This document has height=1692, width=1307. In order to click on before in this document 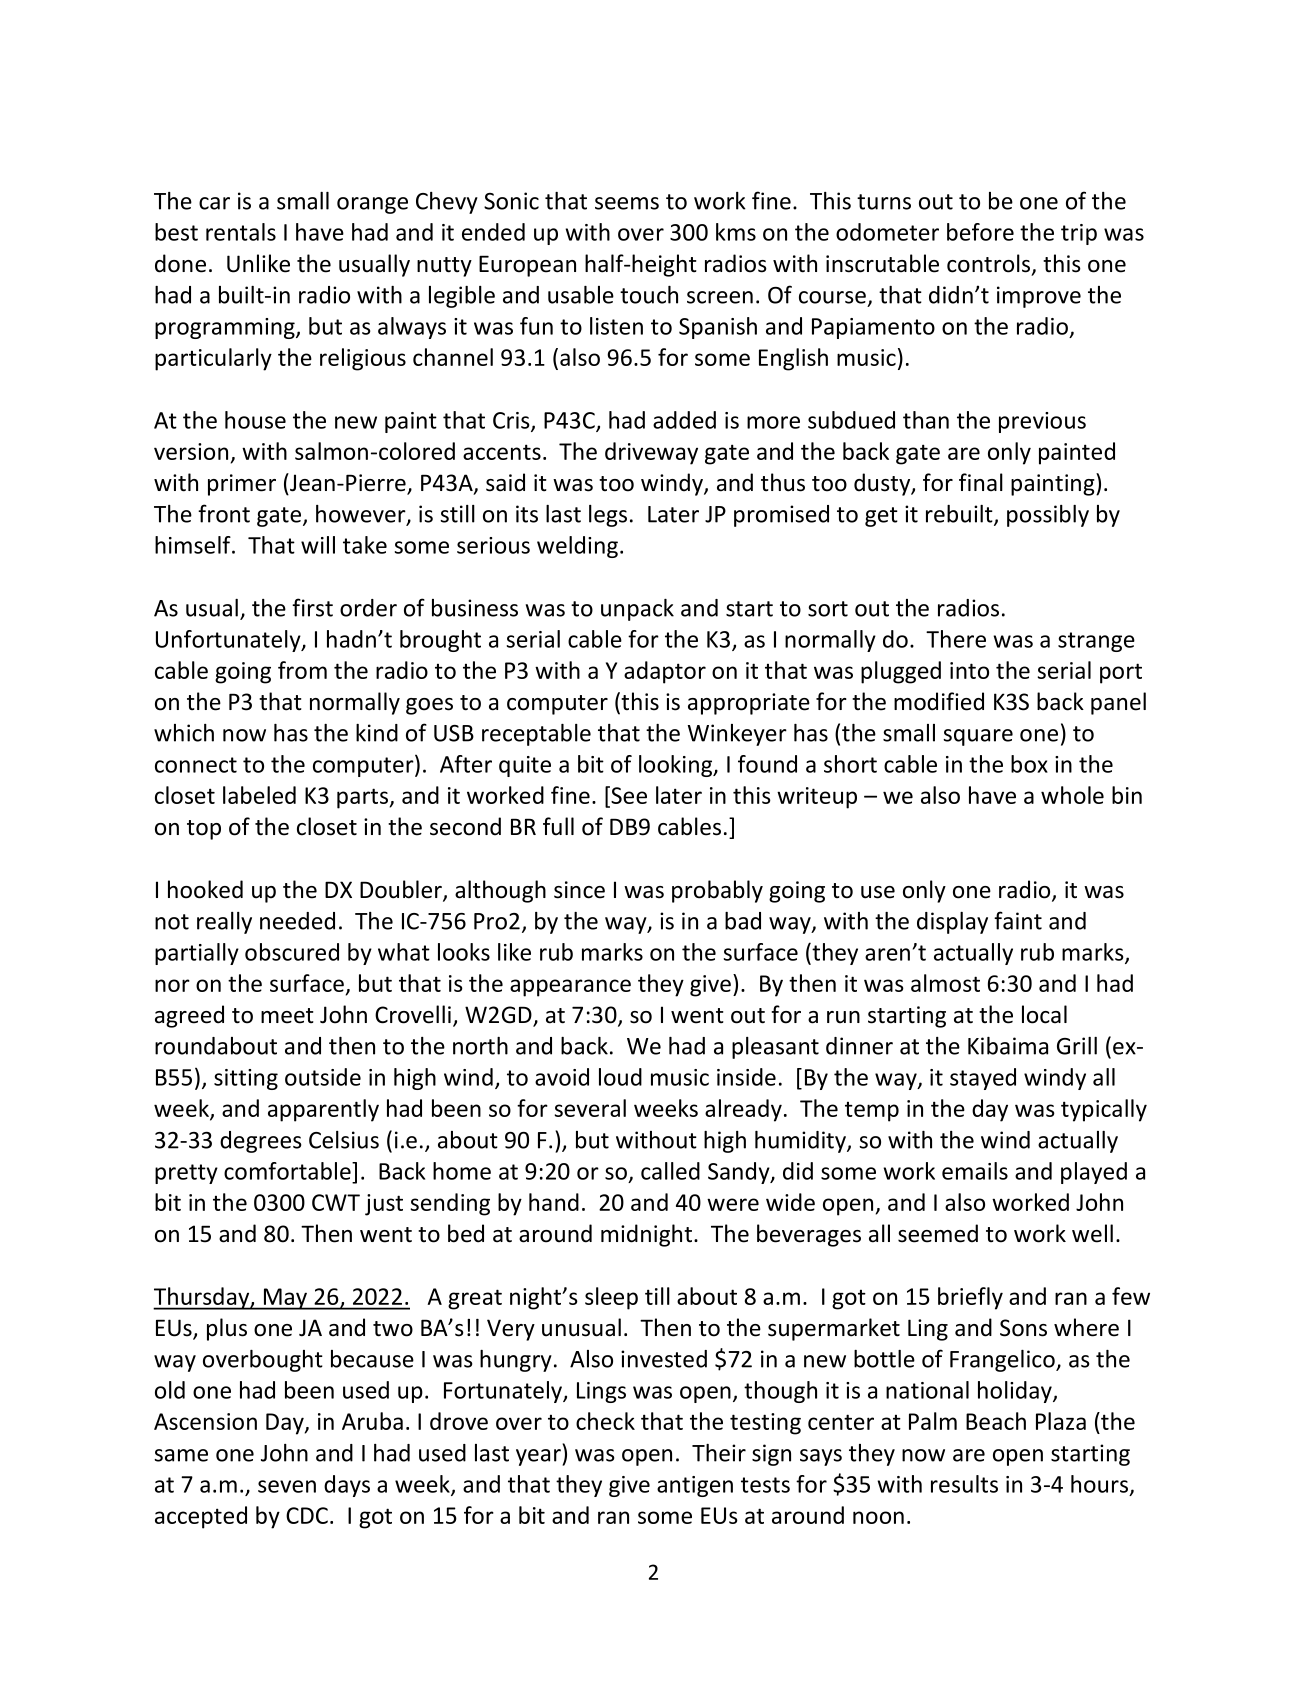, I will do `click(980, 232)`.
